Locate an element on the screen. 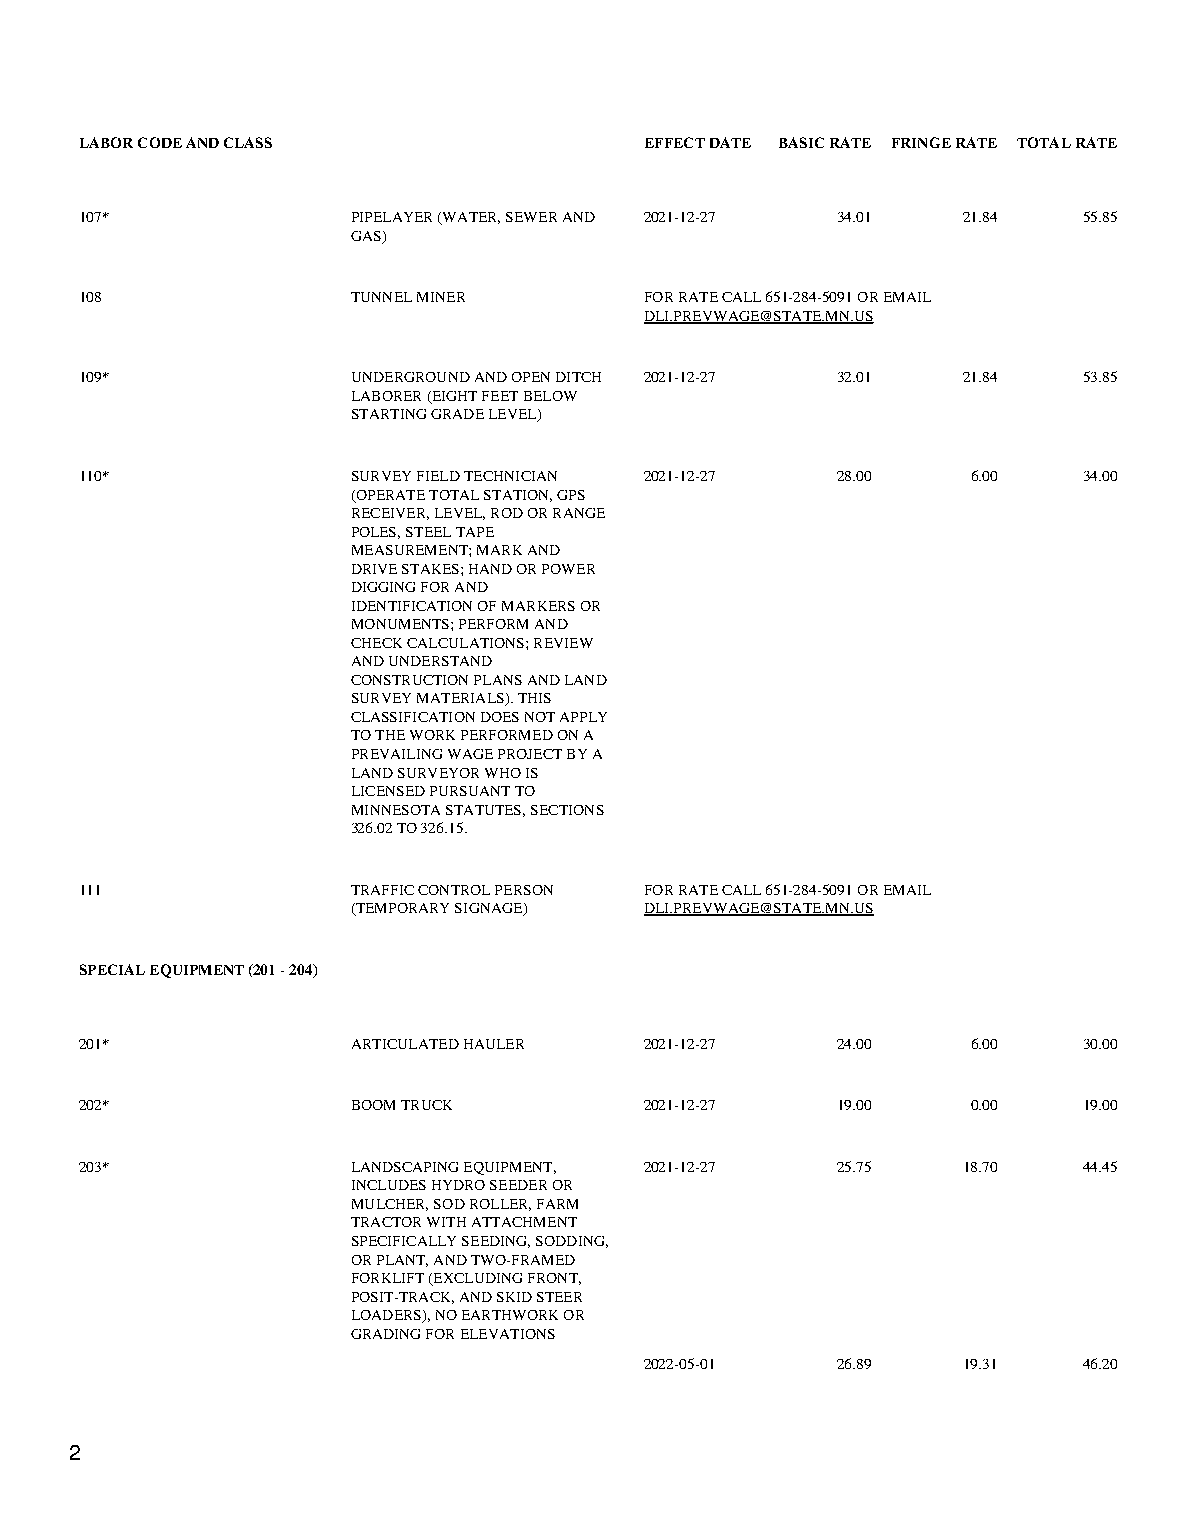 The width and height of the screenshot is (1181, 1529). SPECIAL is located at coordinates (112, 969).
